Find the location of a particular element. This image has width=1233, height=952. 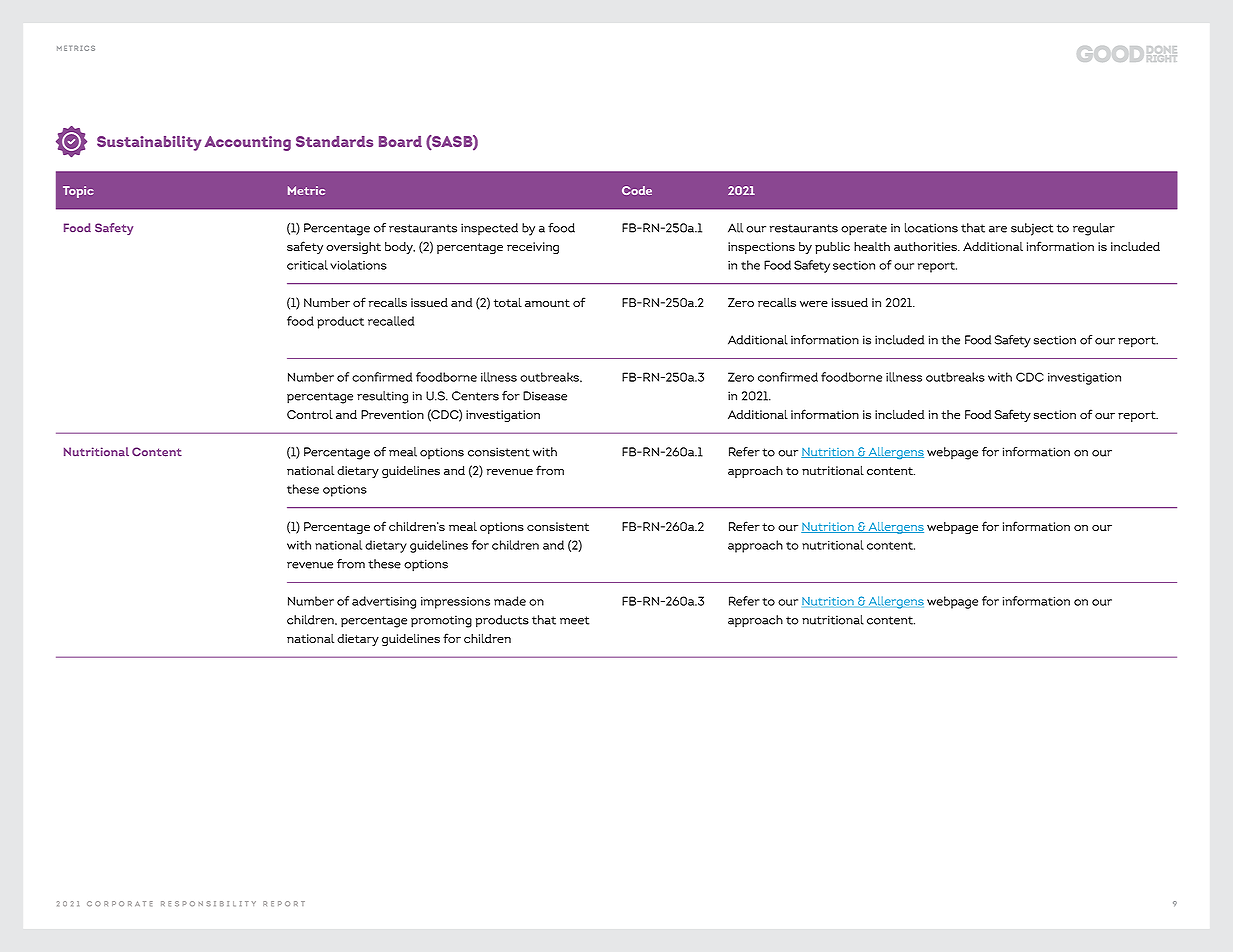

locations is located at coordinates (931, 228).
